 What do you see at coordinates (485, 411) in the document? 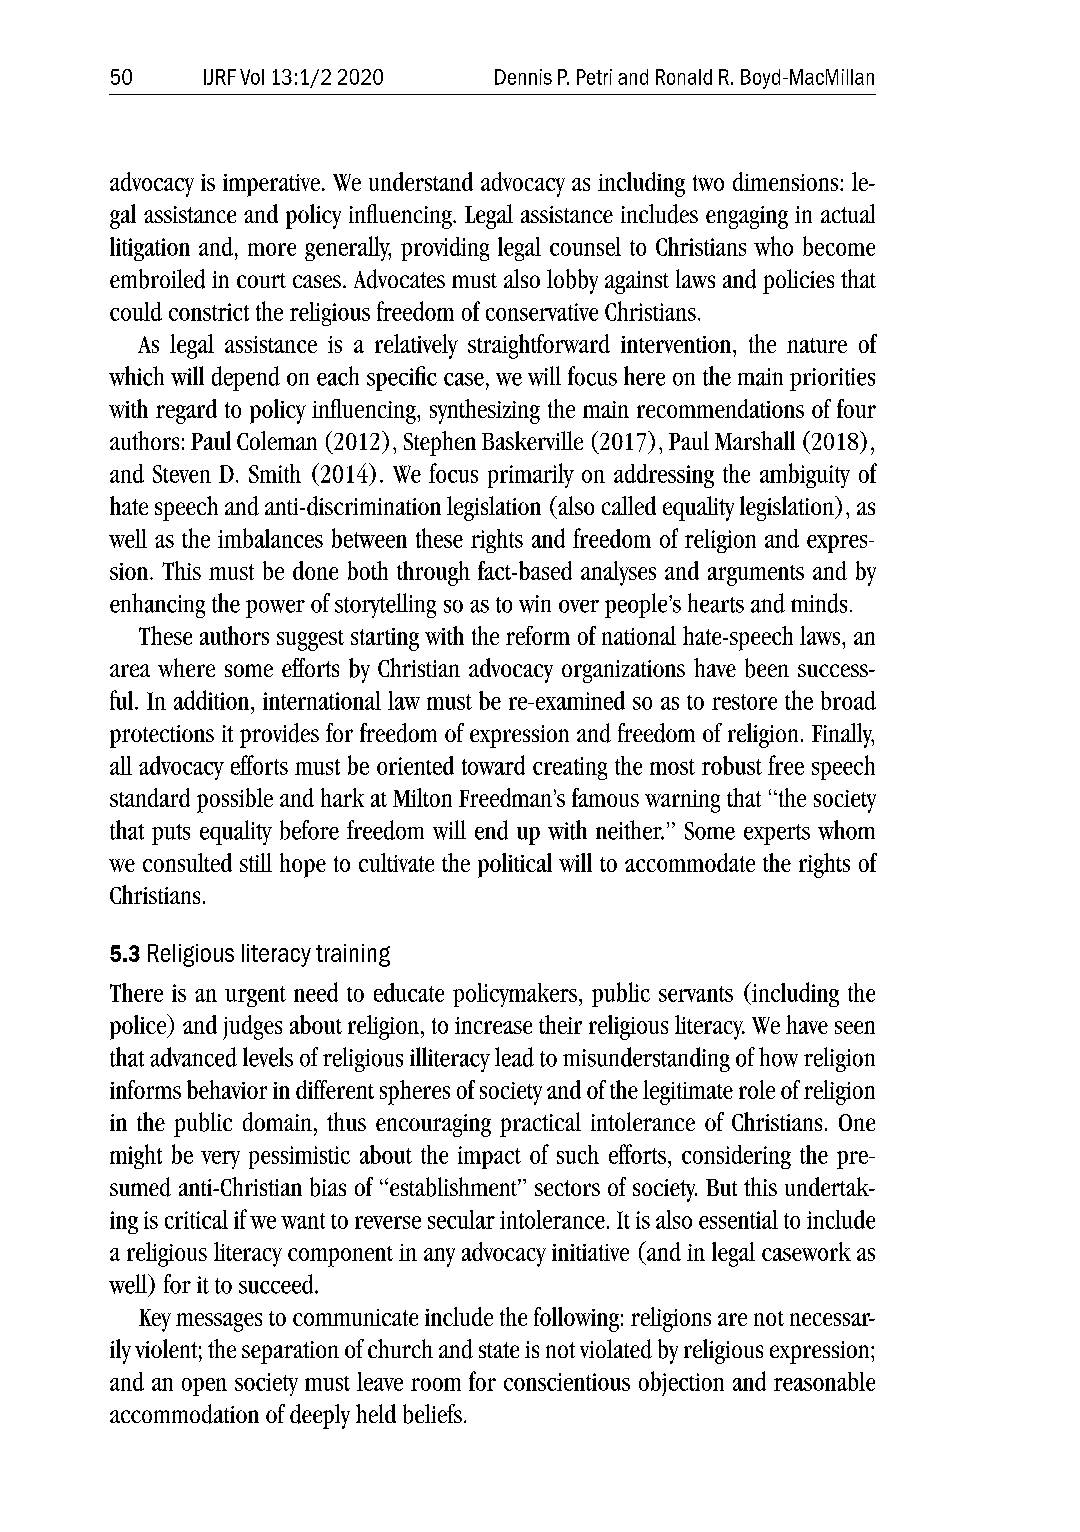
I see `synthesizing` at bounding box center [485, 411].
